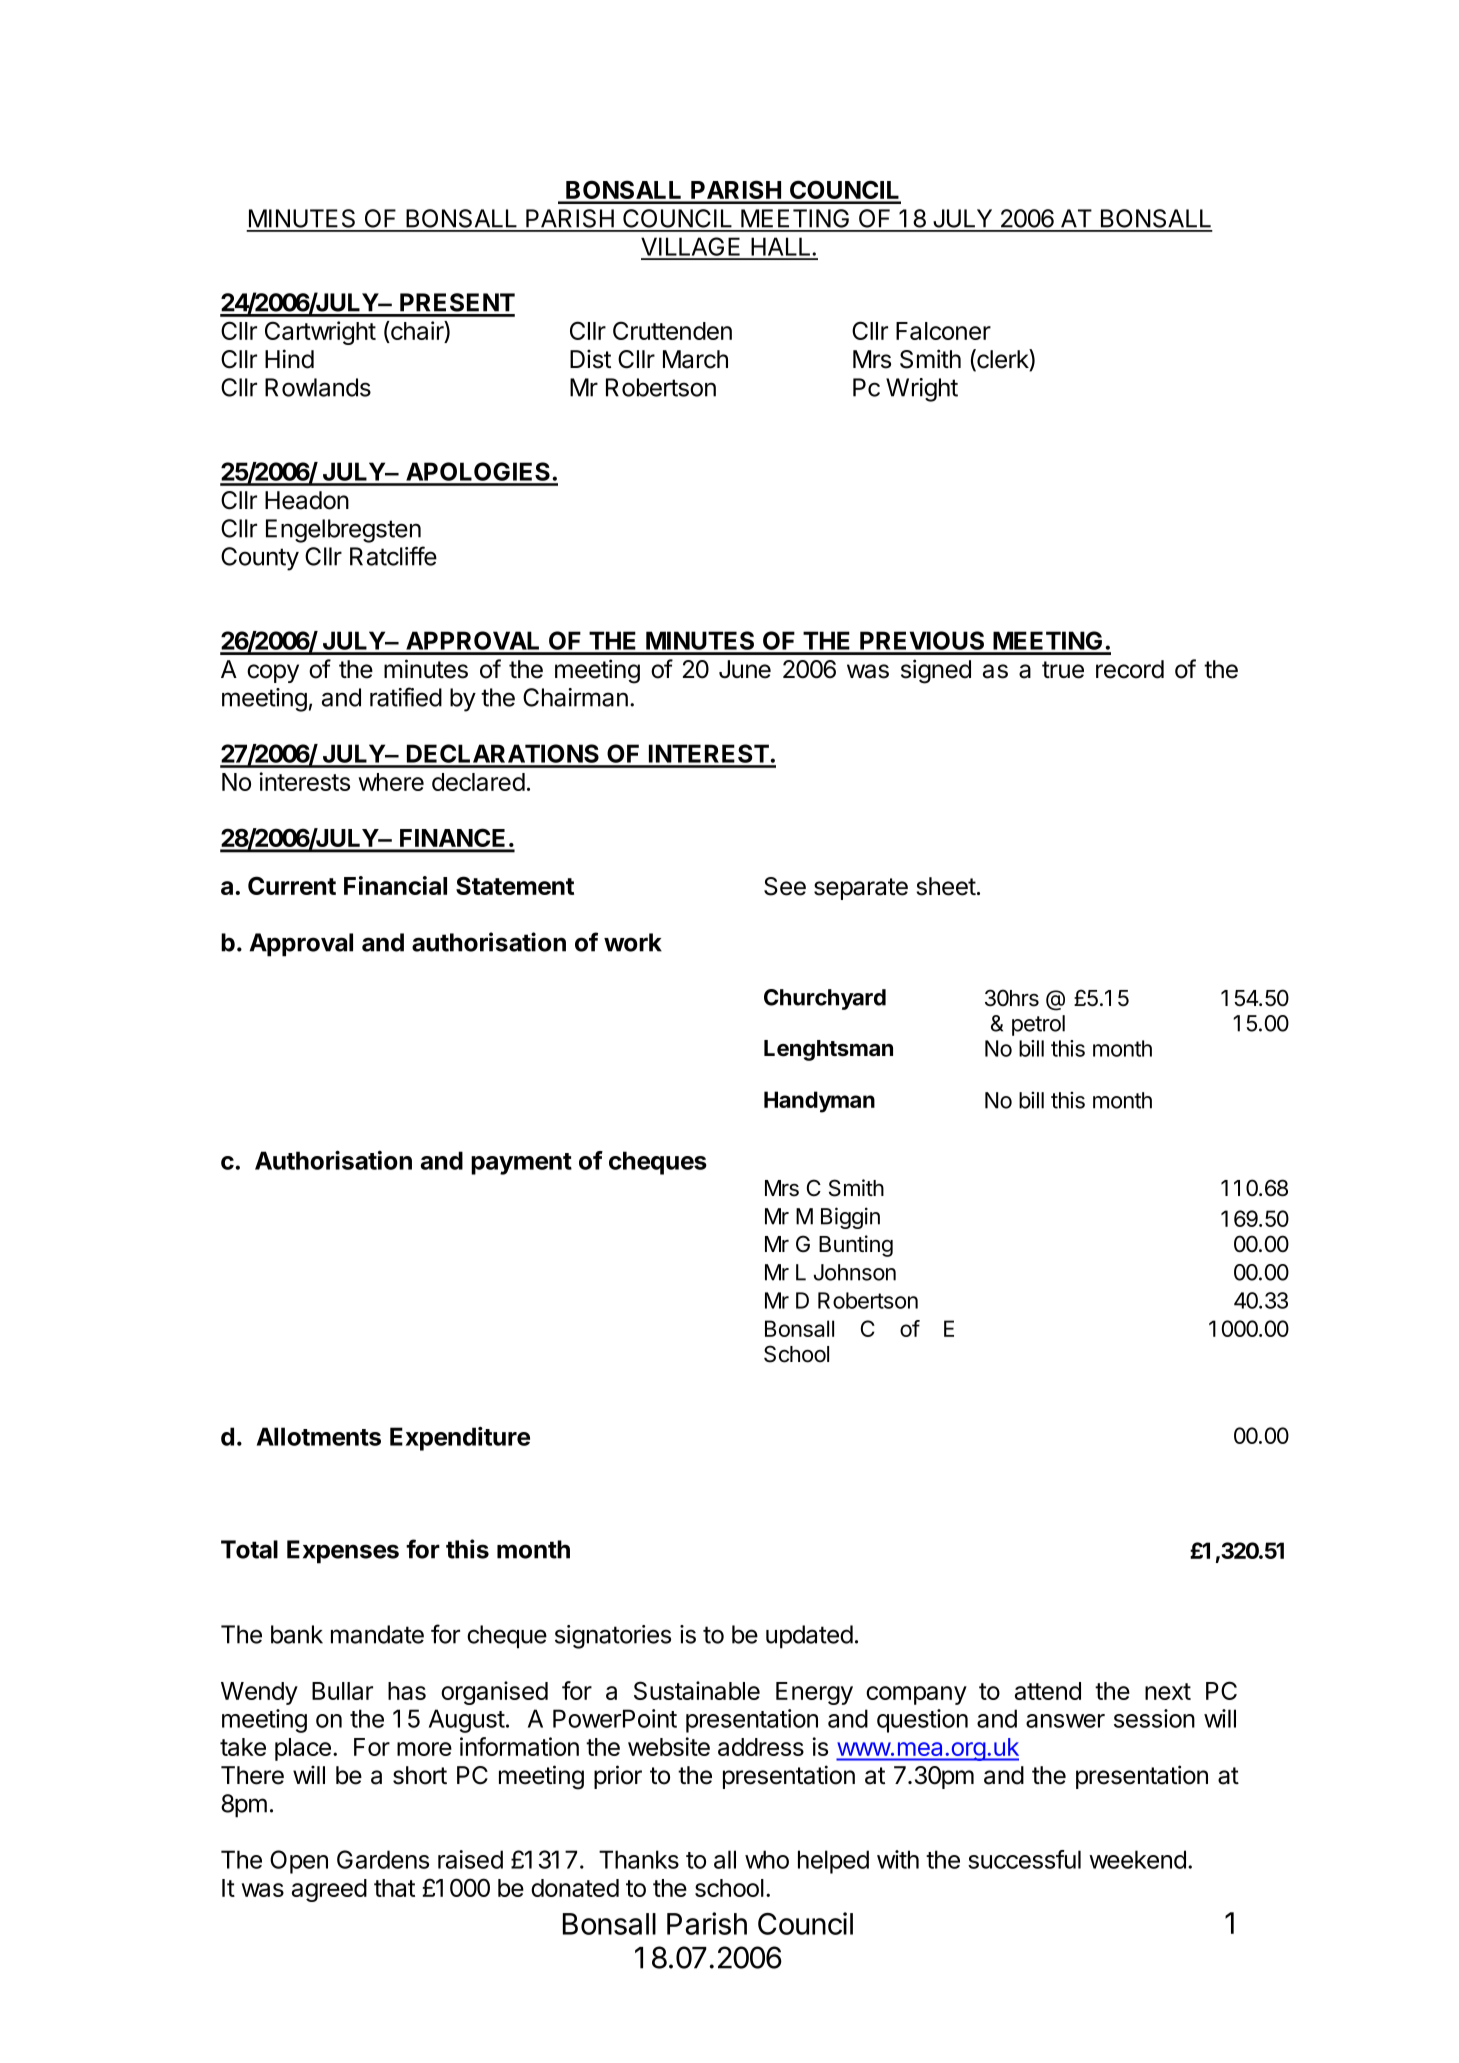 The image size is (1459, 2063). I want to click on successful, so click(1024, 1859).
